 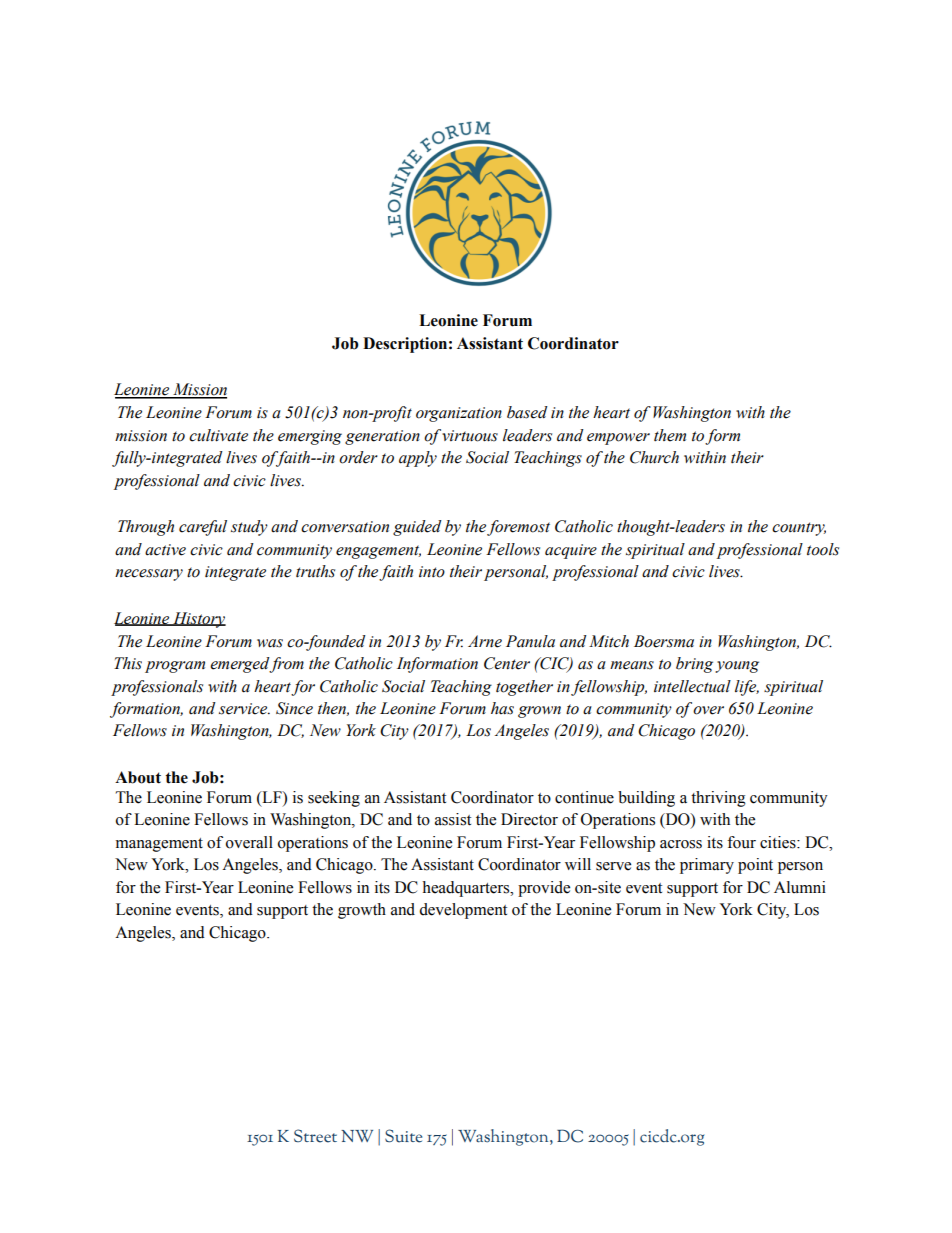 I want to click on virtuous, so click(x=470, y=436).
